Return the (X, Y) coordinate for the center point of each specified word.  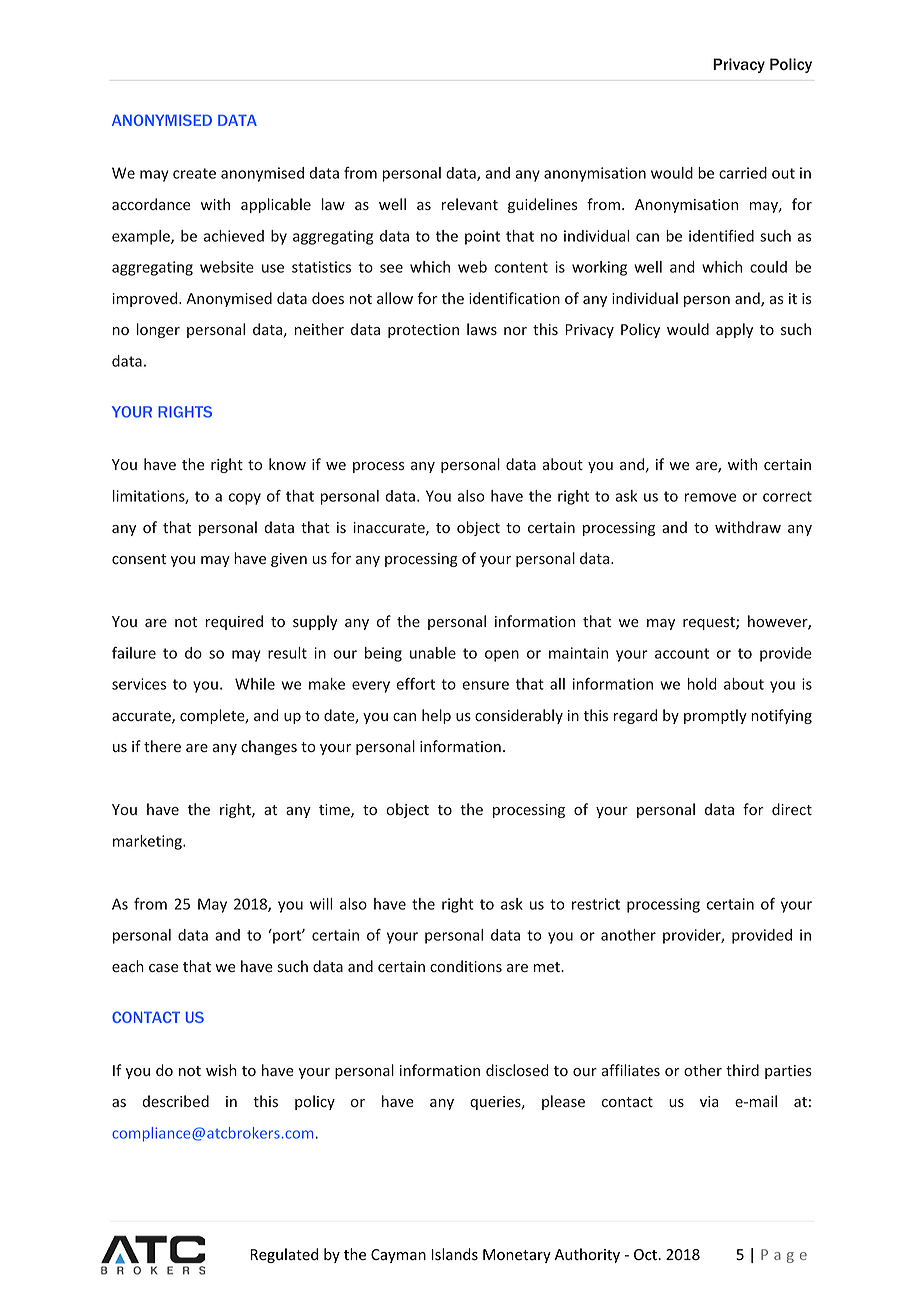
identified (721, 236)
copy (245, 499)
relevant (470, 204)
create (194, 173)
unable (433, 653)
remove (710, 497)
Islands (454, 1254)
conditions (466, 966)
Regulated (284, 1255)
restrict (596, 904)
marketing (148, 842)
